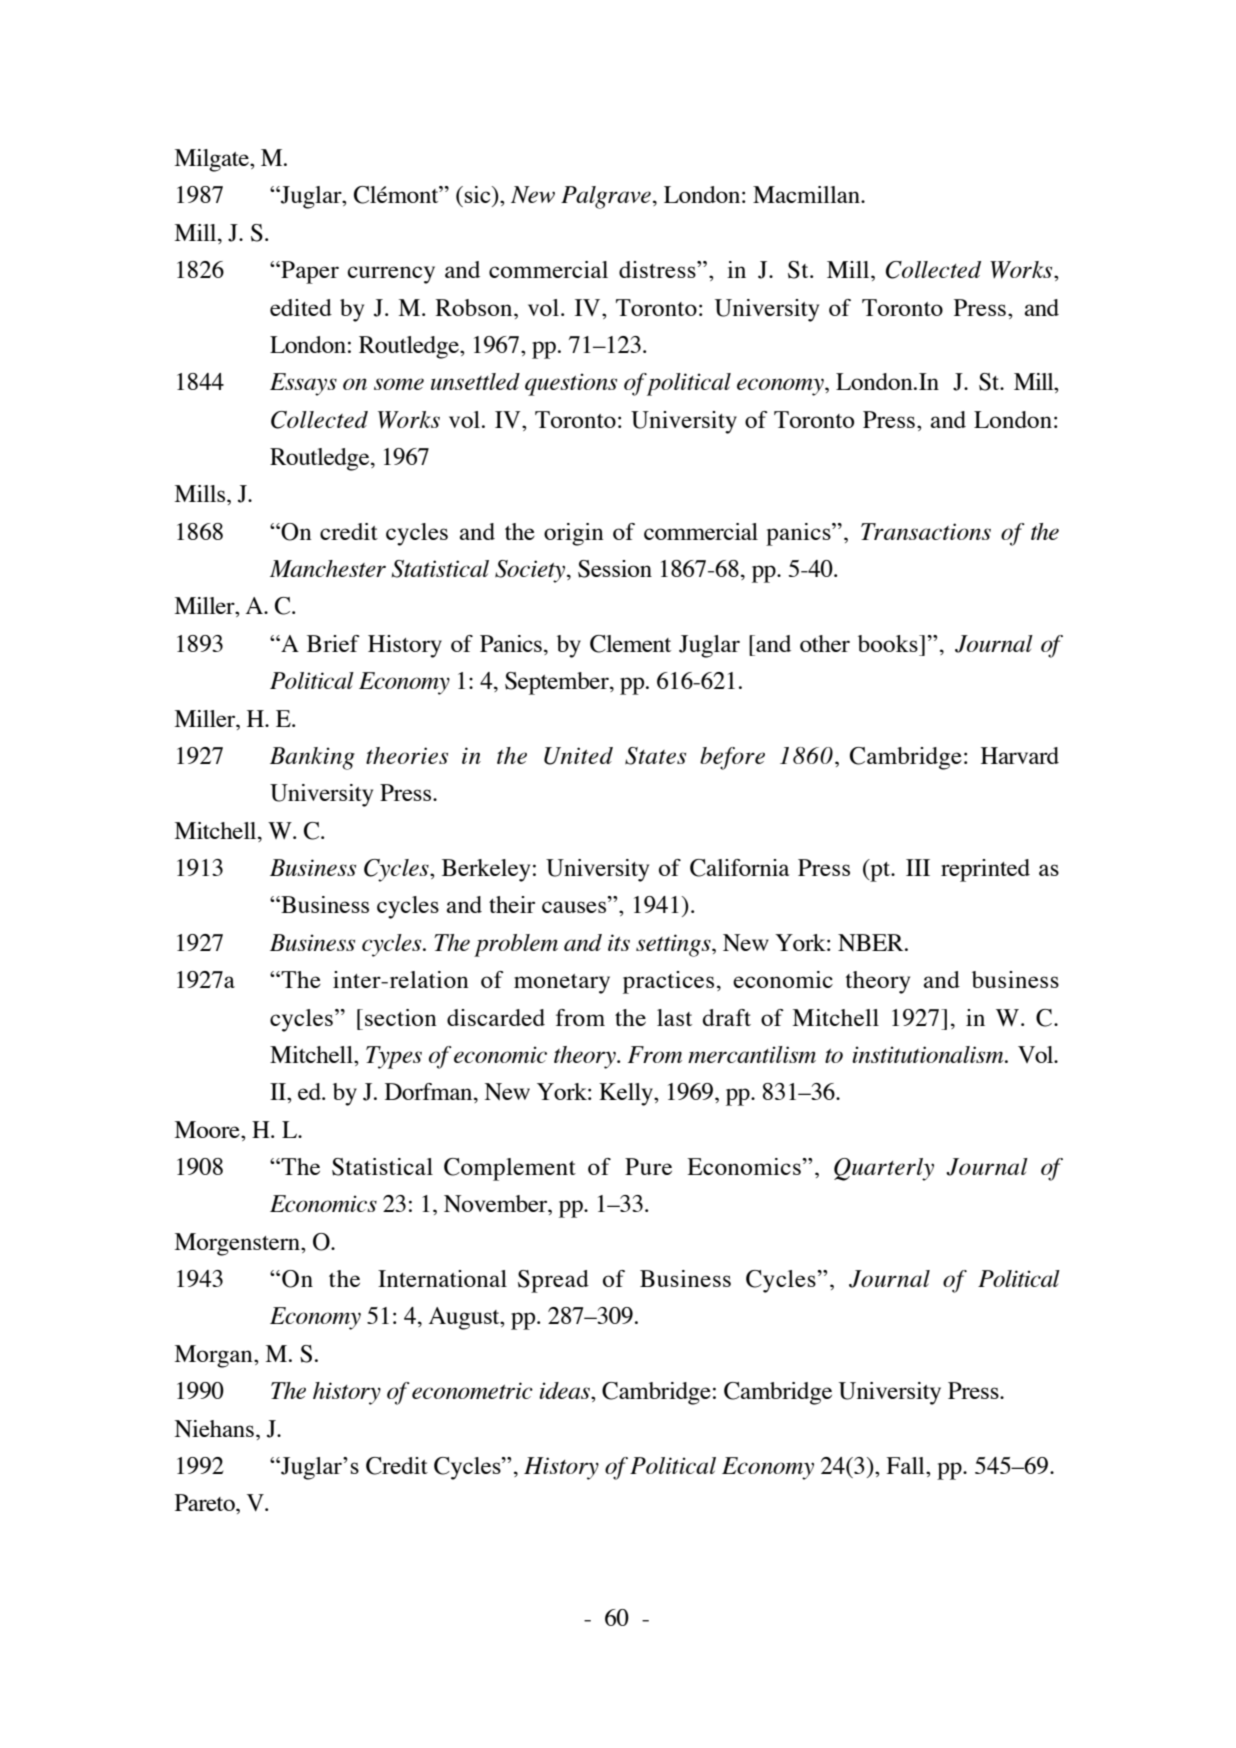 The width and height of the screenshot is (1236, 1748). Describe the element at coordinates (606, 197) in the screenshot. I see `Palgrave` at that location.
